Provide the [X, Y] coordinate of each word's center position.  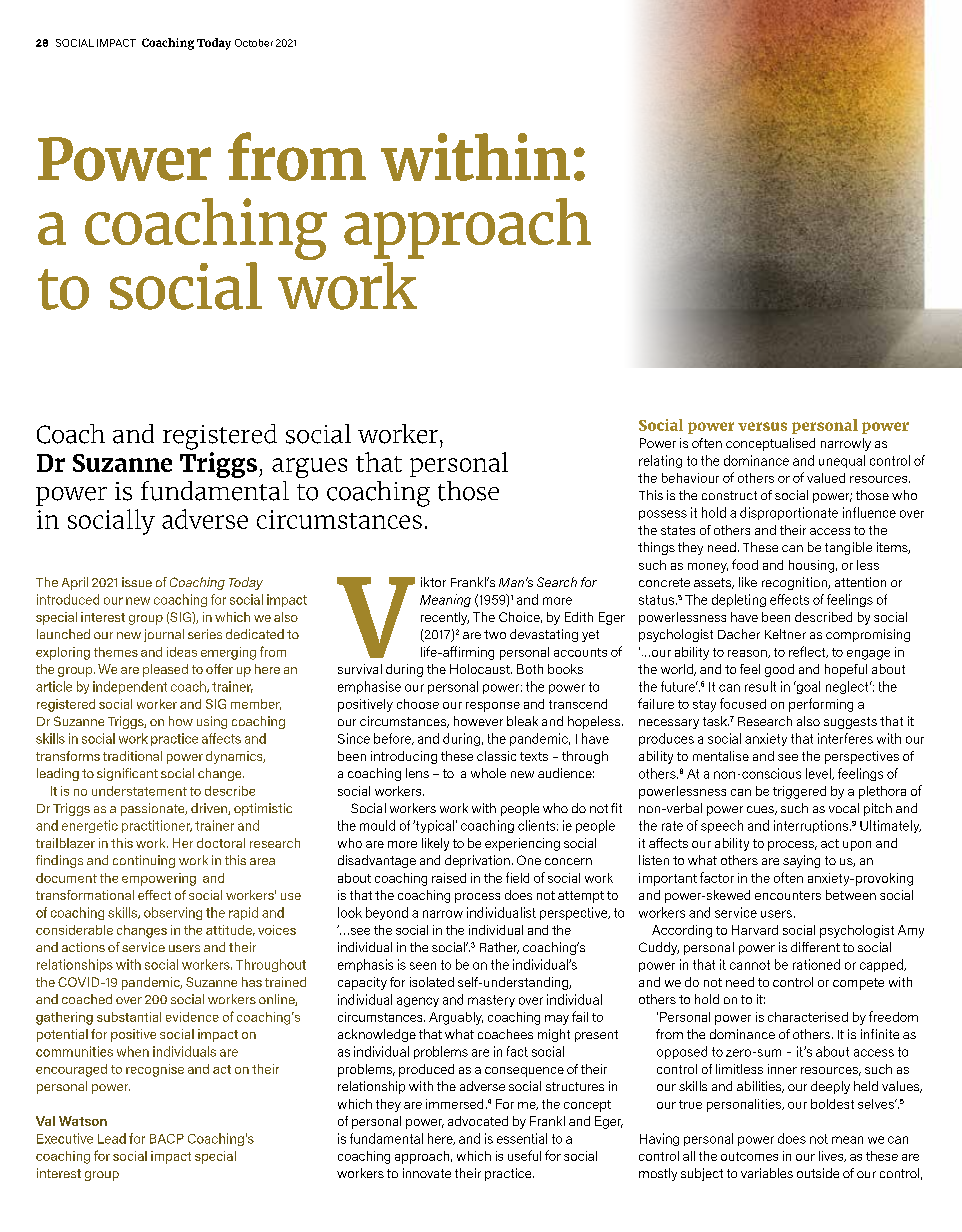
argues [309, 468]
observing [173, 913]
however [478, 721]
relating [660, 461]
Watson [83, 1121]
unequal [842, 461]
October [254, 43]
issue [137, 582]
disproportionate [789, 513]
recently [445, 618]
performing [821, 705]
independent [130, 687]
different [815, 947]
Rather [499, 948]
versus [762, 426]
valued [826, 478]
